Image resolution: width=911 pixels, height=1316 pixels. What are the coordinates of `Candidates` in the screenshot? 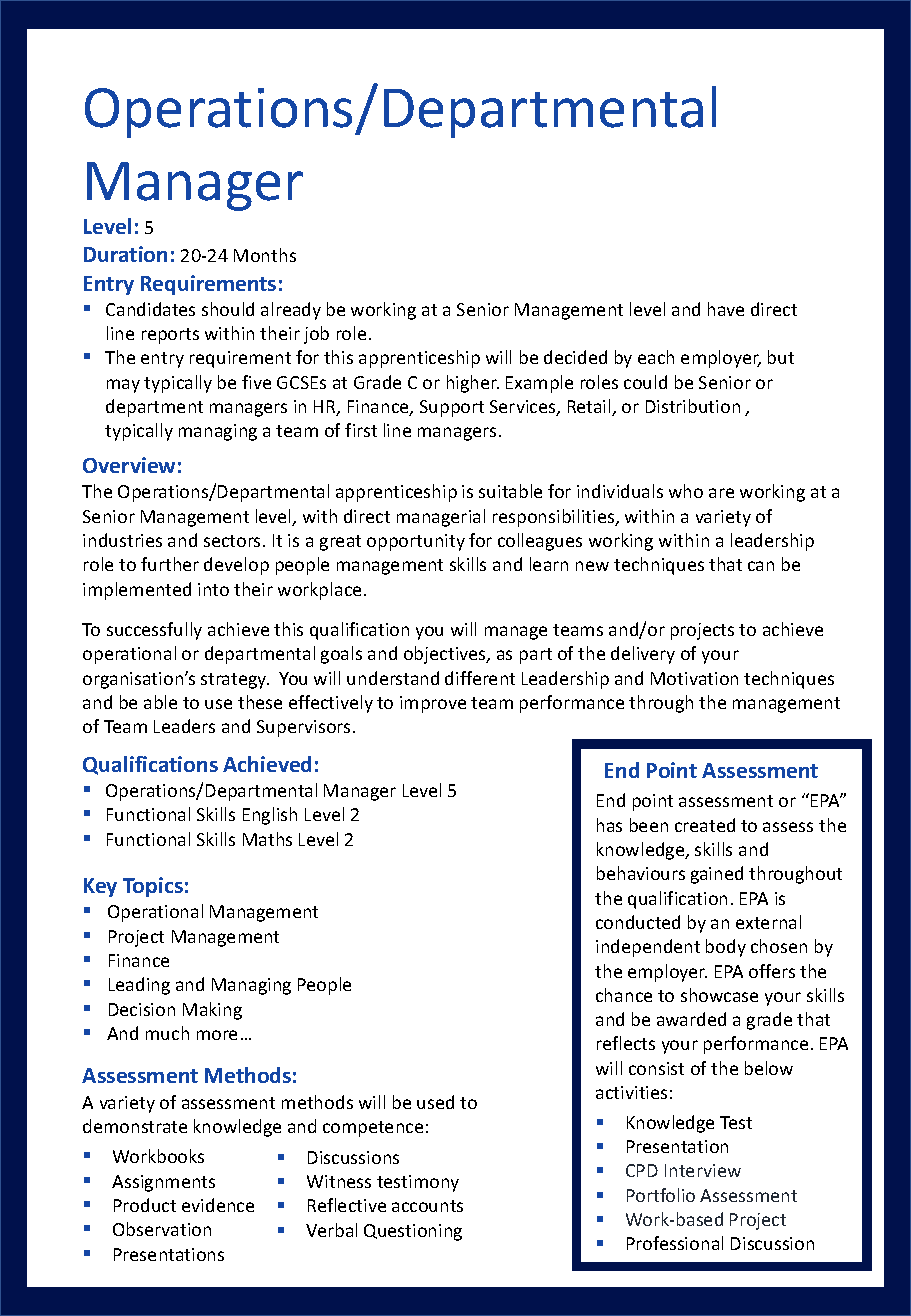 It's located at (150, 309).
